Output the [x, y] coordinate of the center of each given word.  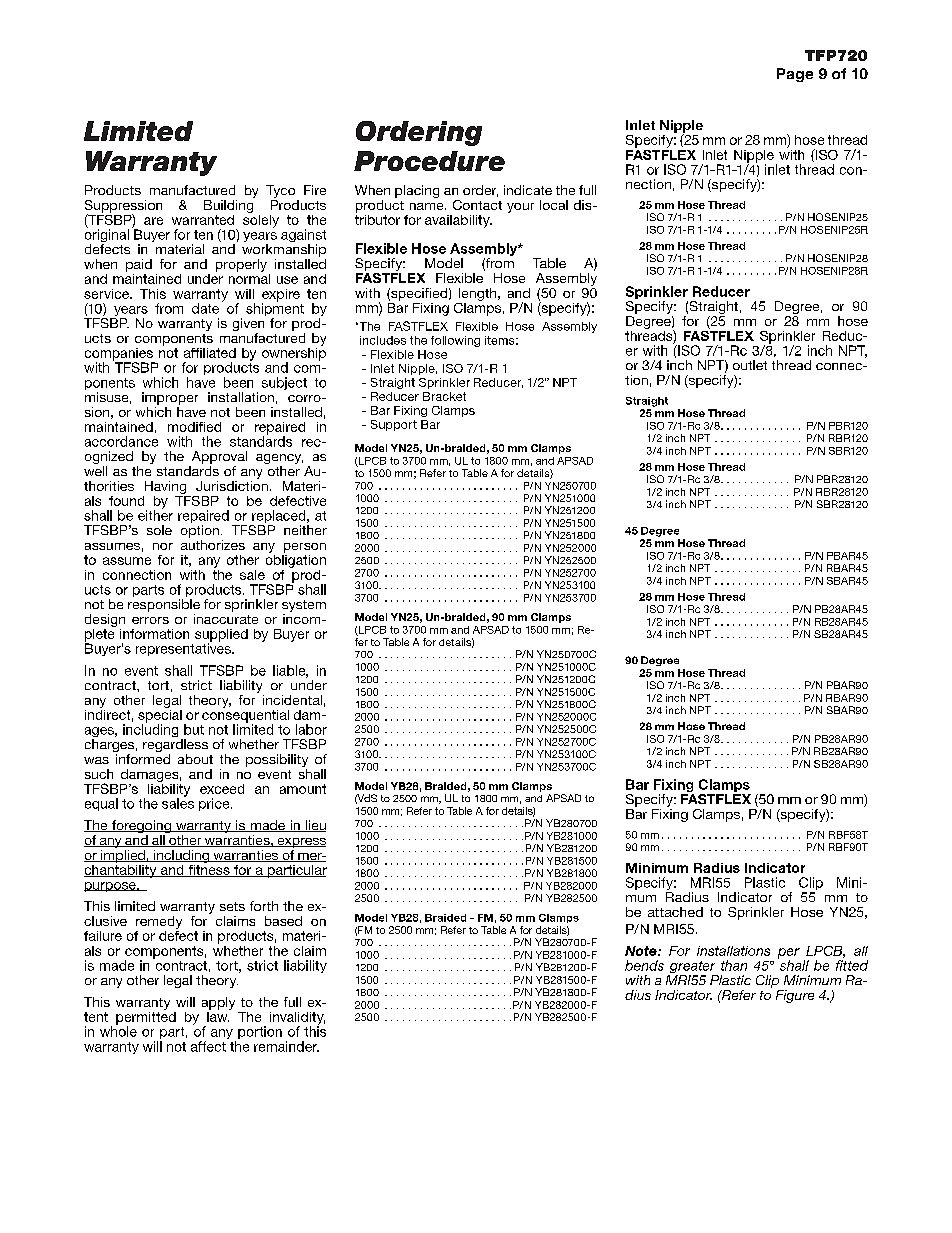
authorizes [213, 545]
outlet [750, 365]
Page [795, 75]
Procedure [429, 161]
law [218, 1015]
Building [229, 205]
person [305, 548]
